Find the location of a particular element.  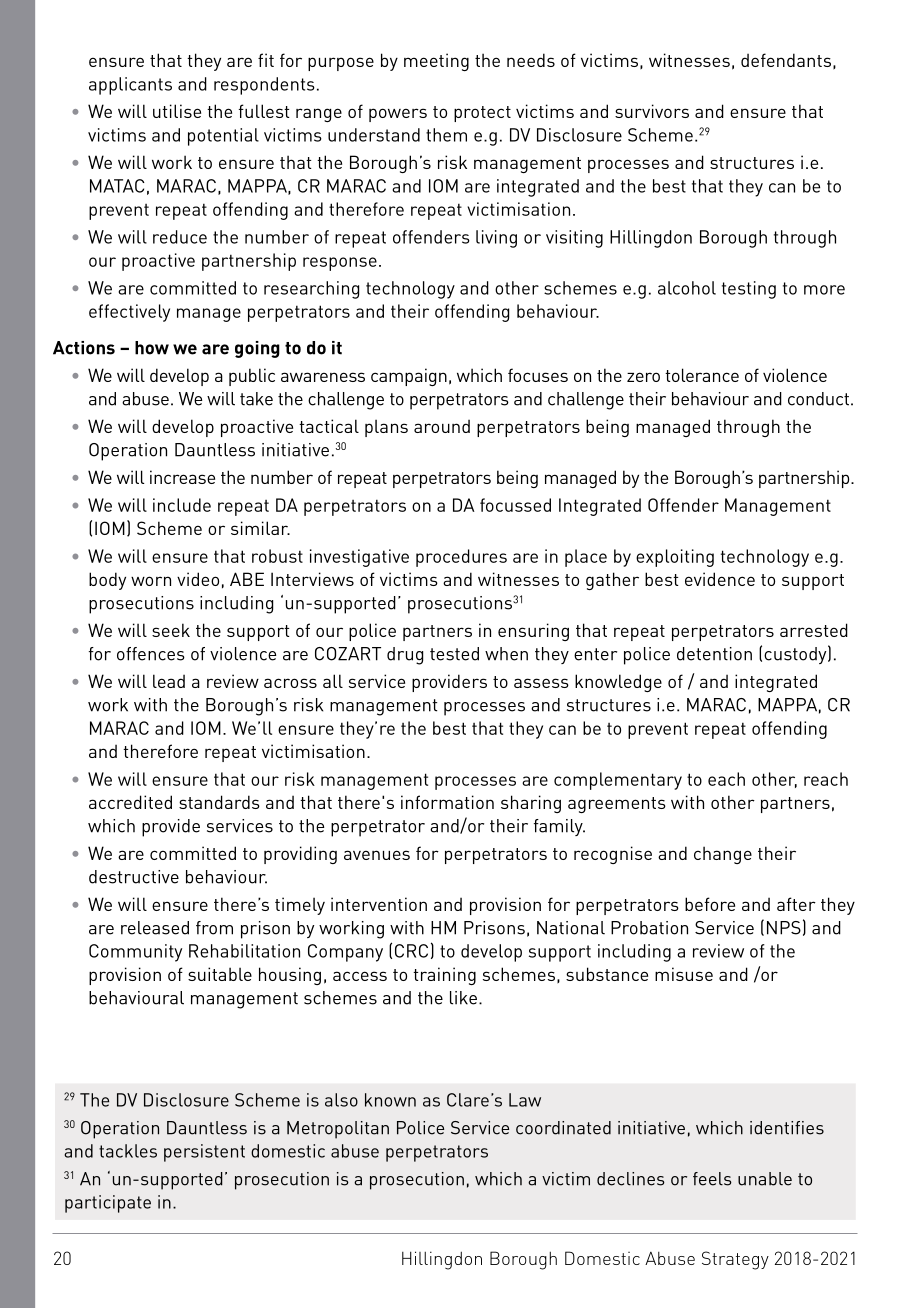

participate is located at coordinates (108, 1204).
